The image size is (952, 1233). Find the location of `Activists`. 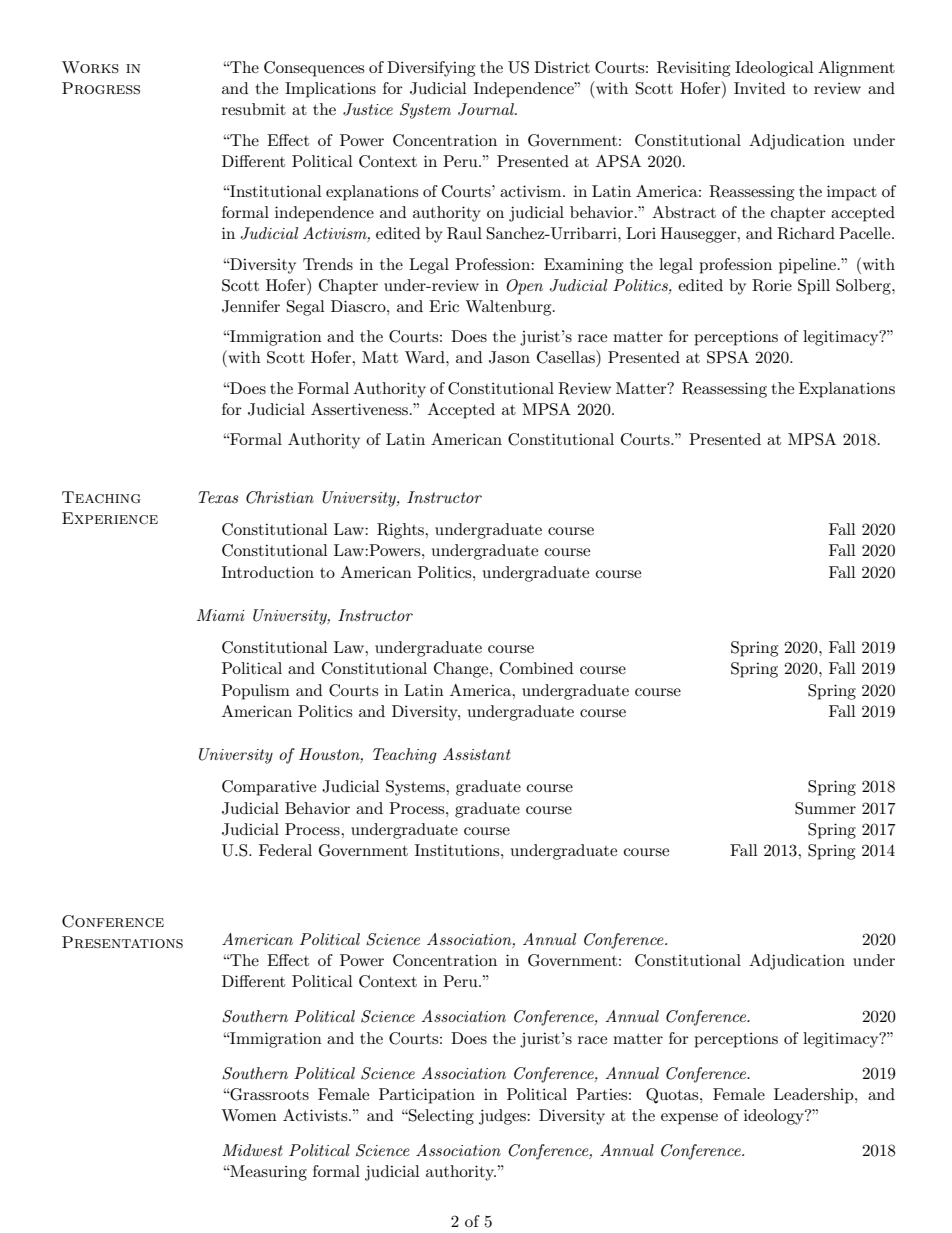

Activists is located at coordinates (316, 1115).
